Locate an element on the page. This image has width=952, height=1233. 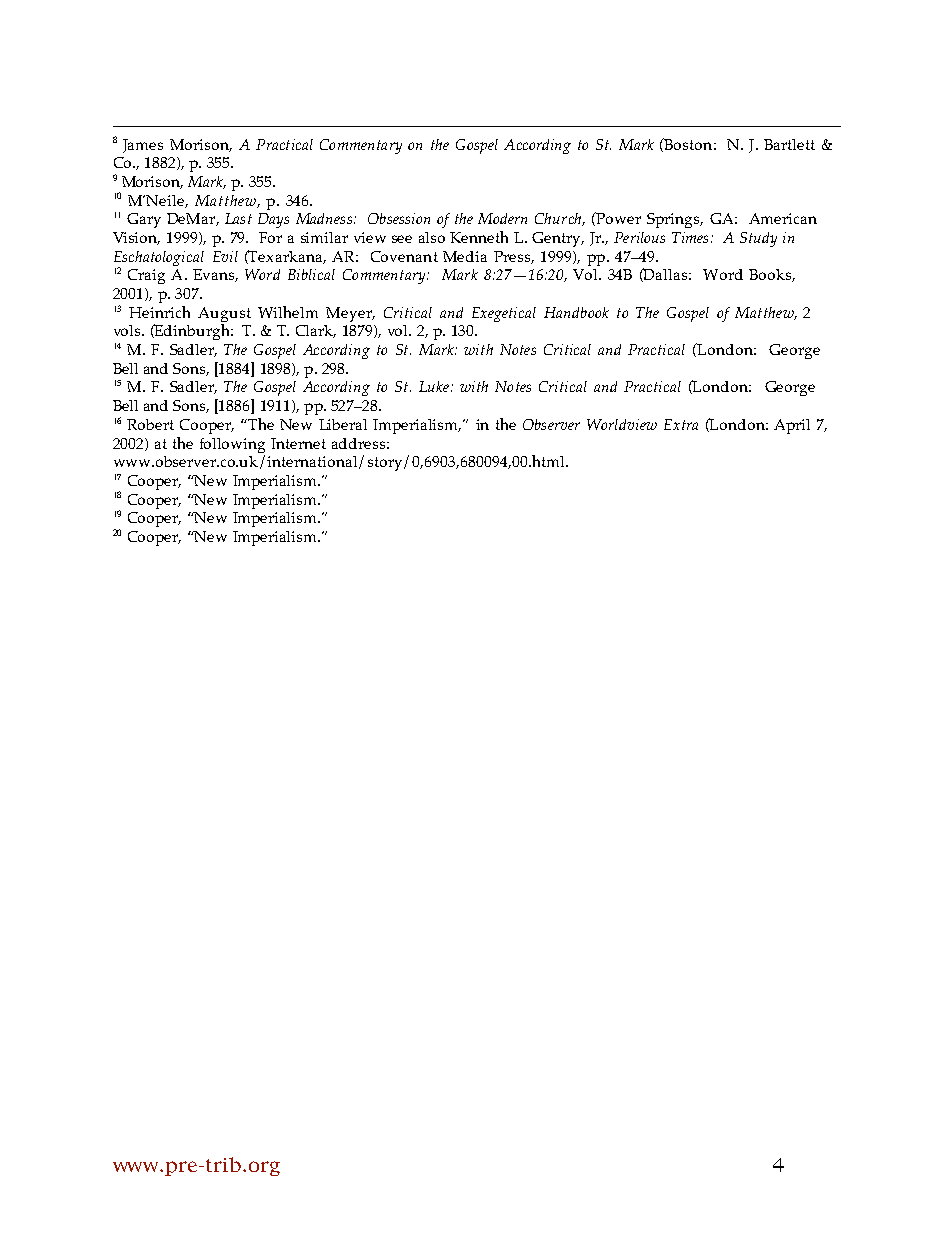
Bartlett is located at coordinates (789, 144).
